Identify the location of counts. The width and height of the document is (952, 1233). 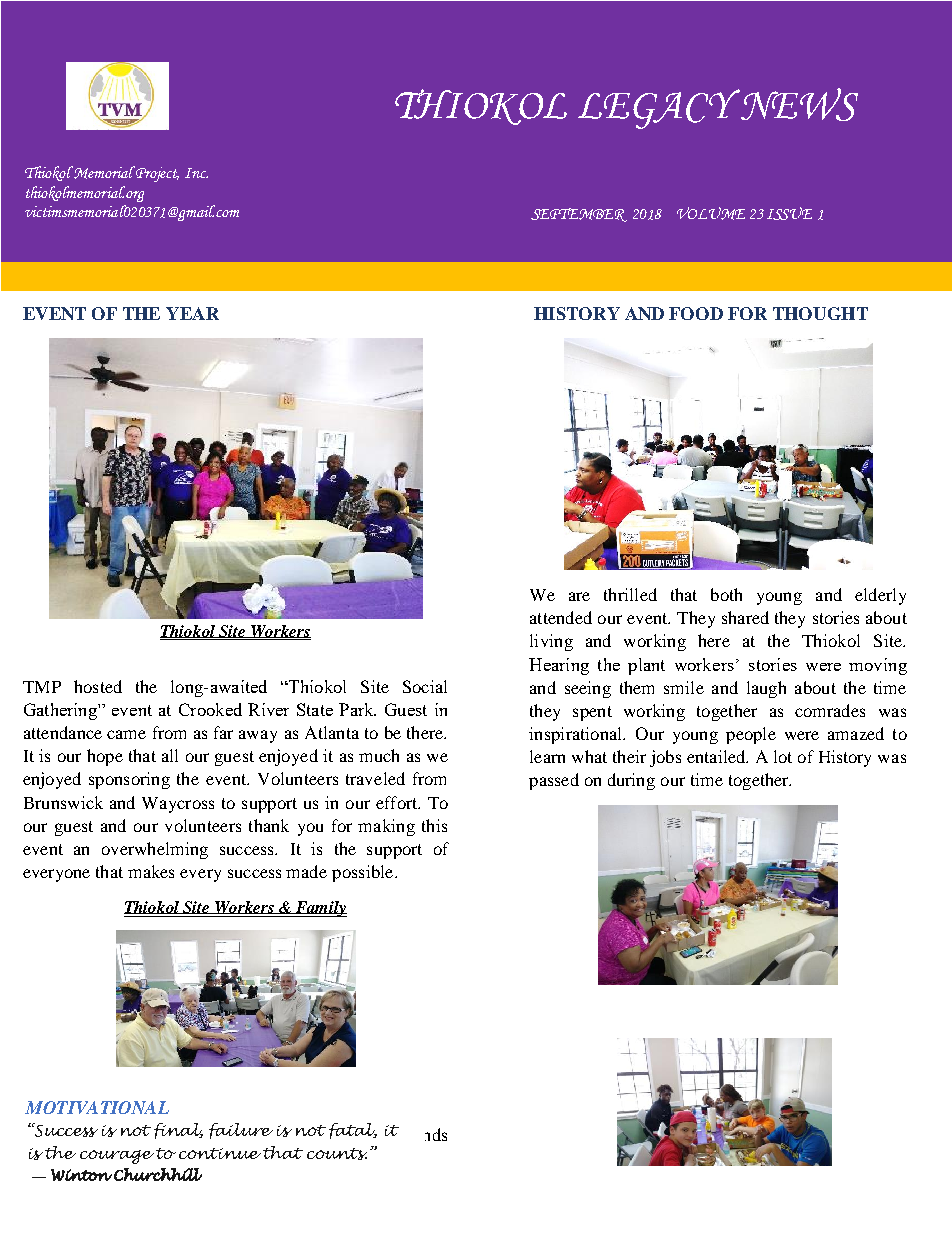
(337, 1154).
